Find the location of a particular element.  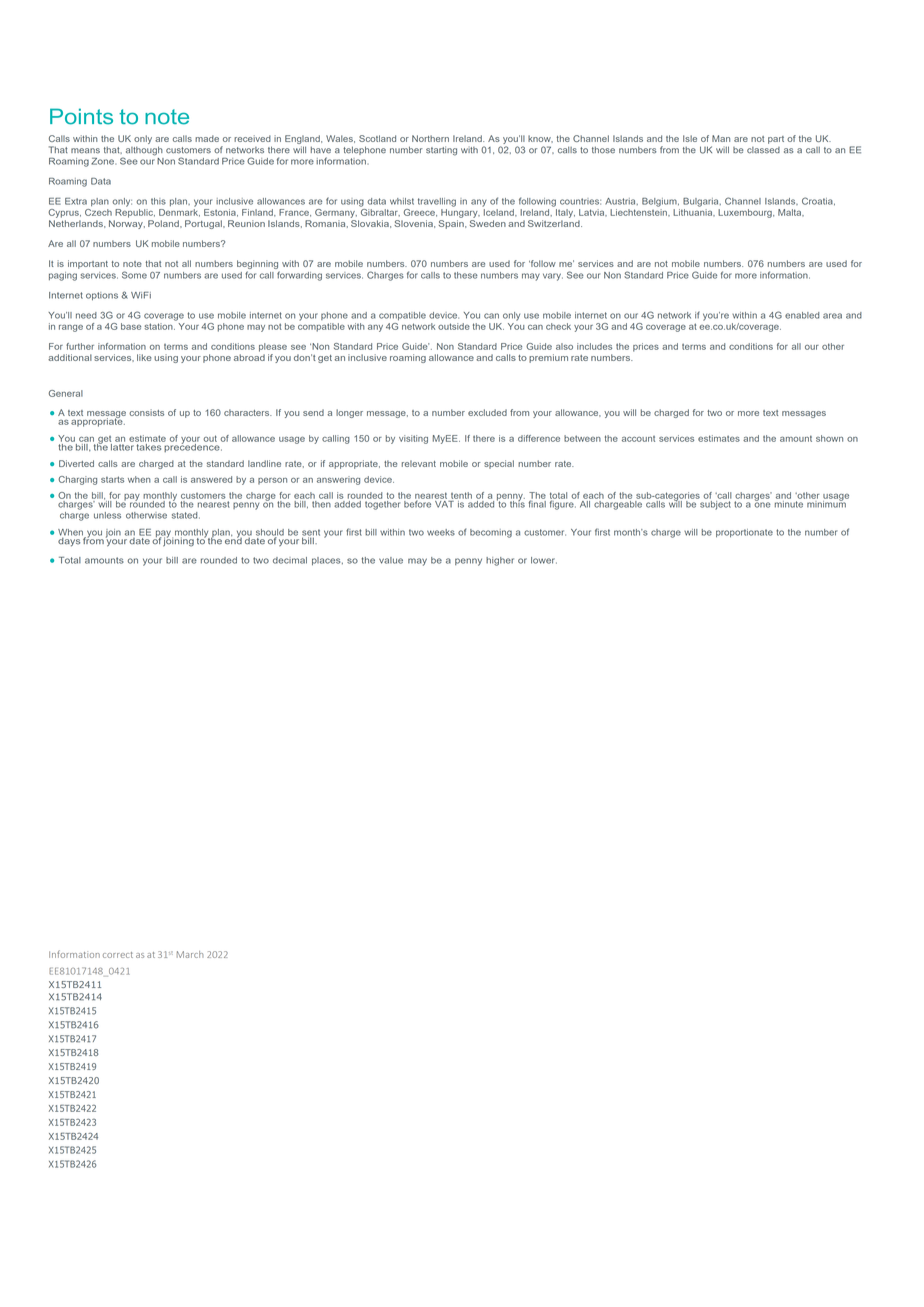

weeks is located at coordinates (441, 532).
